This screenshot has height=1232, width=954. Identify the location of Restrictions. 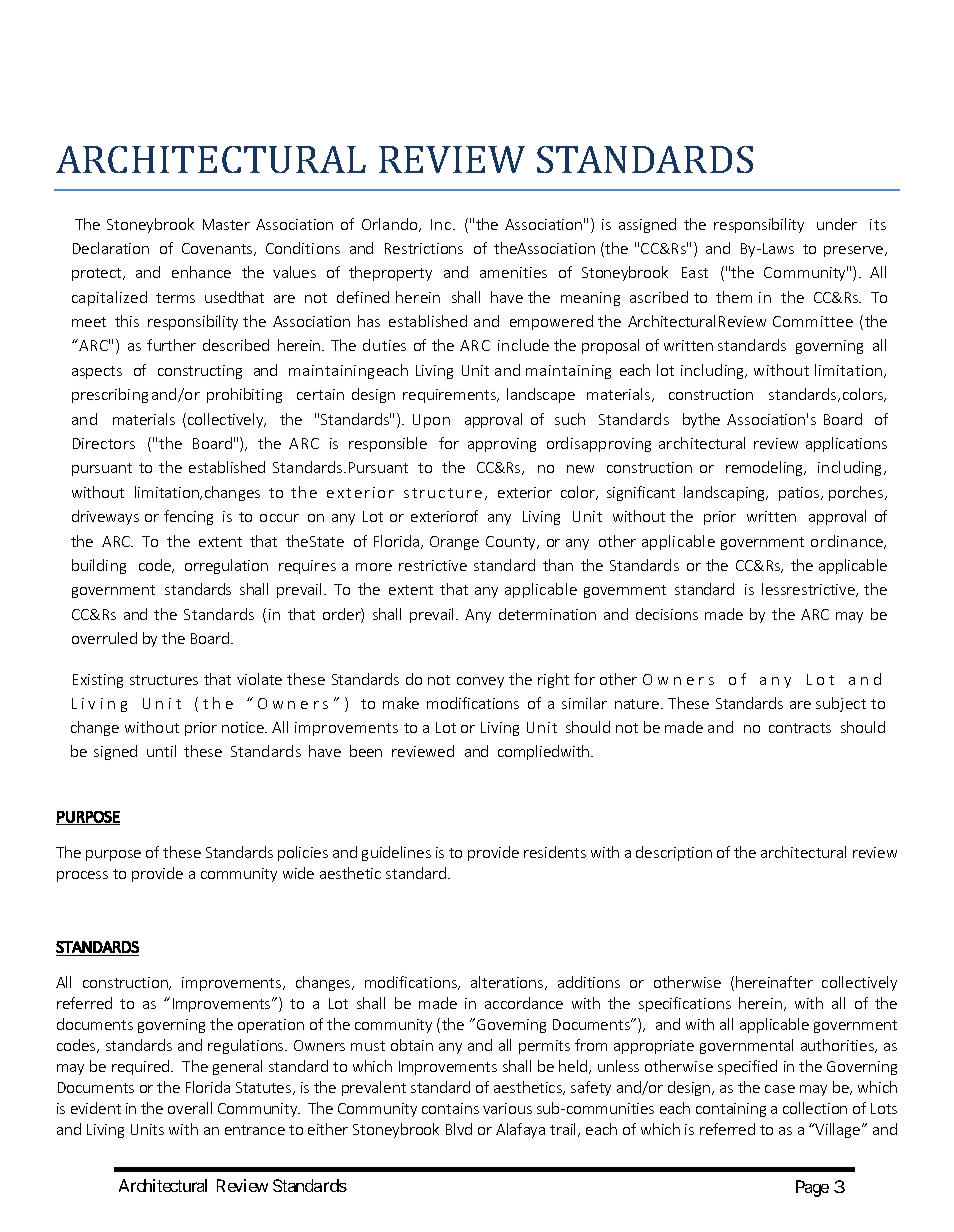
(424, 248).
